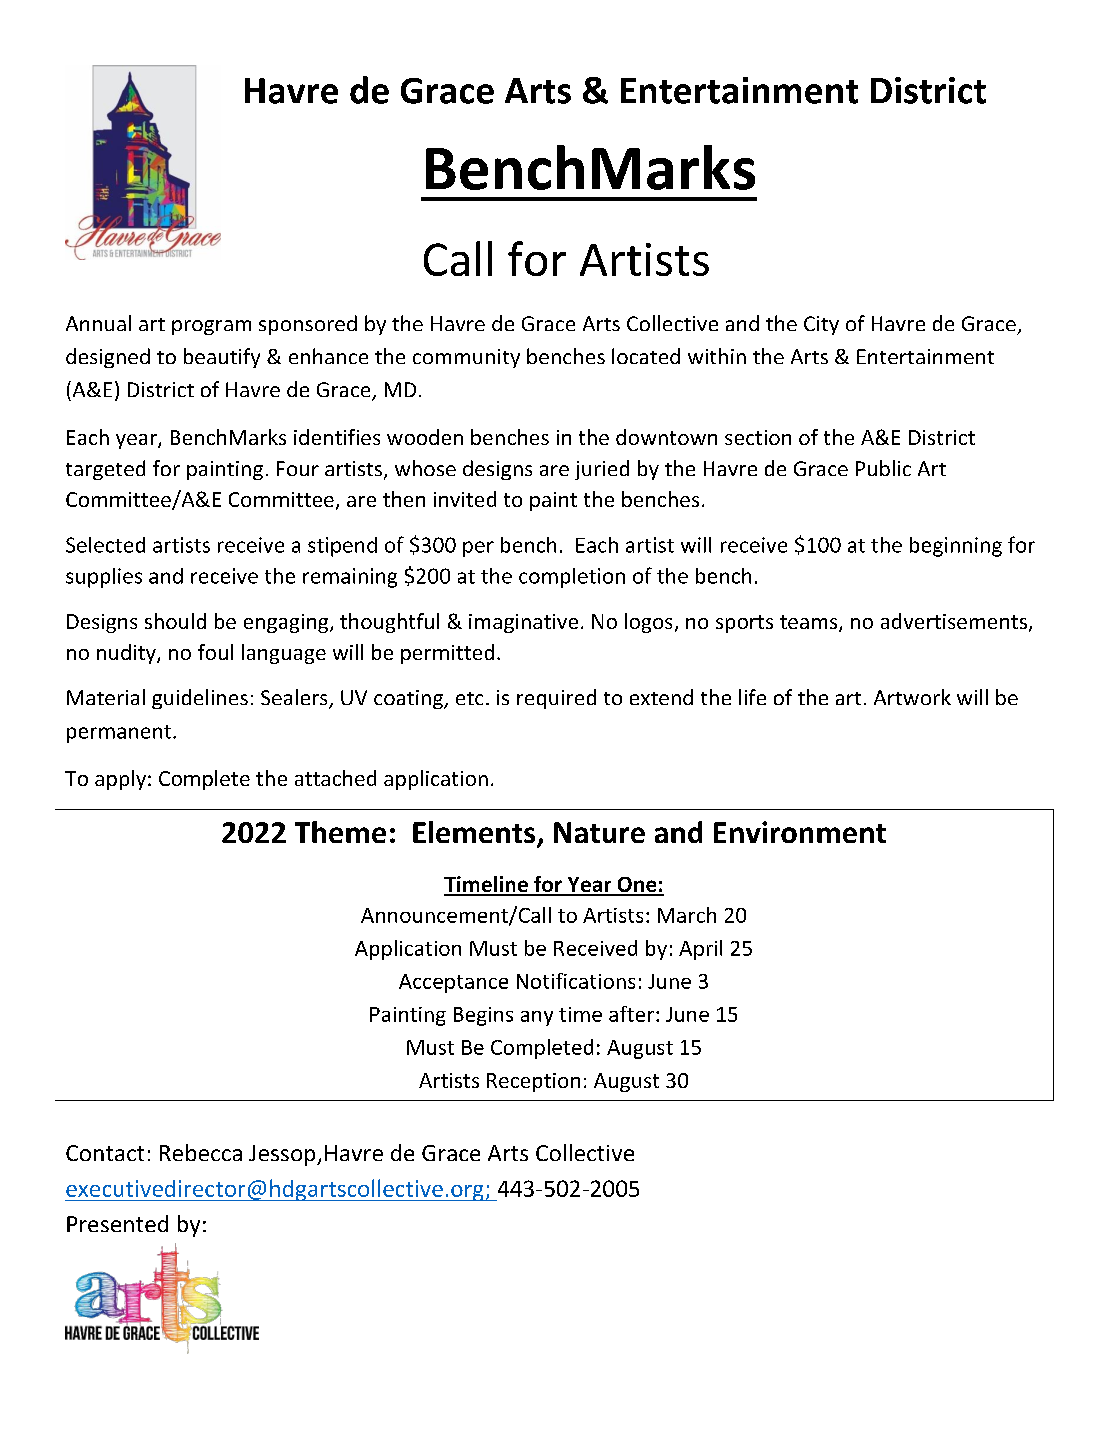 This page has height=1434, width=1108. Describe the element at coordinates (533, 1082) in the page. I see `Reception` at that location.
